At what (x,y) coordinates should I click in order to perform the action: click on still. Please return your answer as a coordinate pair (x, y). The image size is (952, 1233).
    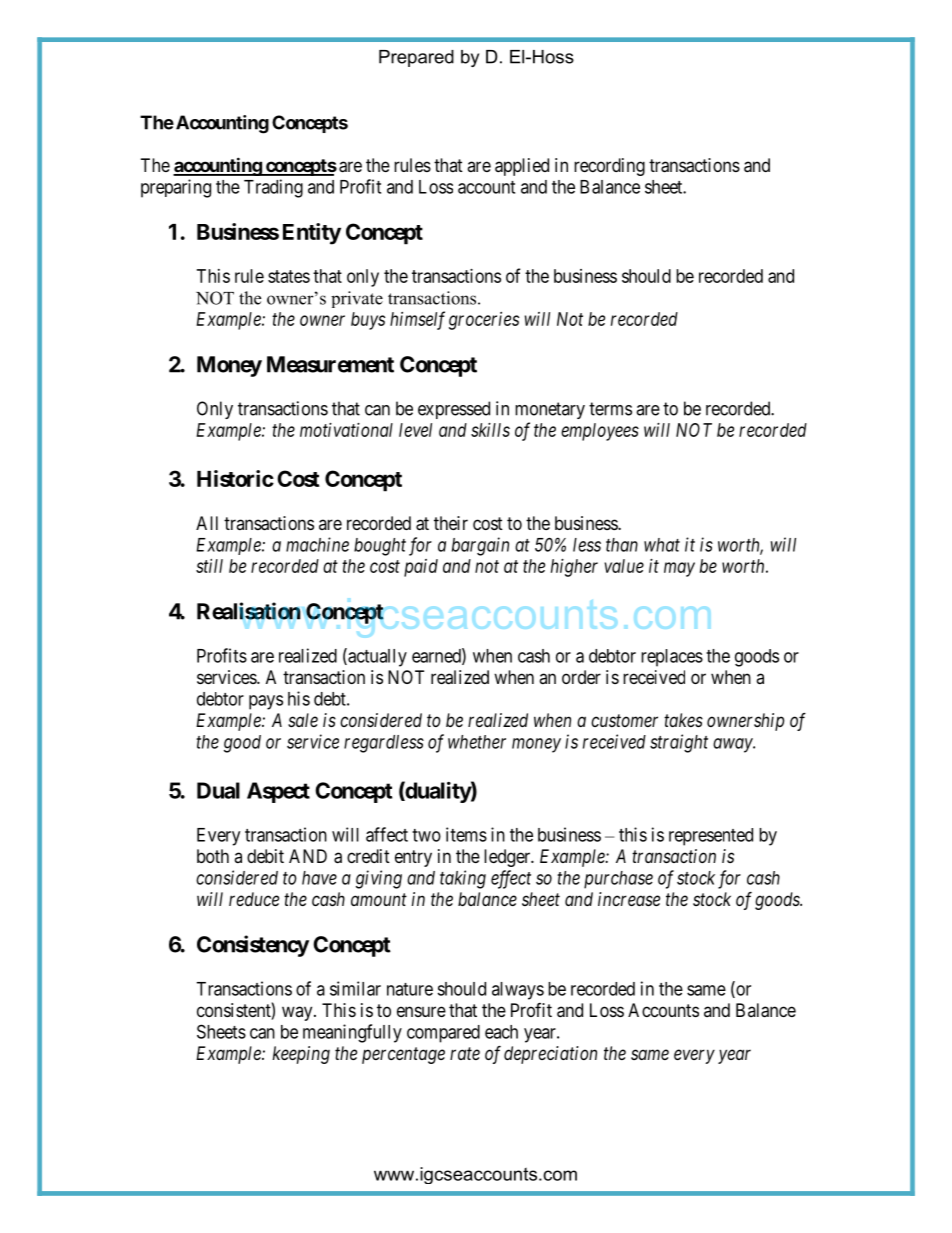
    Looking at the image, I should click on (209, 566).
